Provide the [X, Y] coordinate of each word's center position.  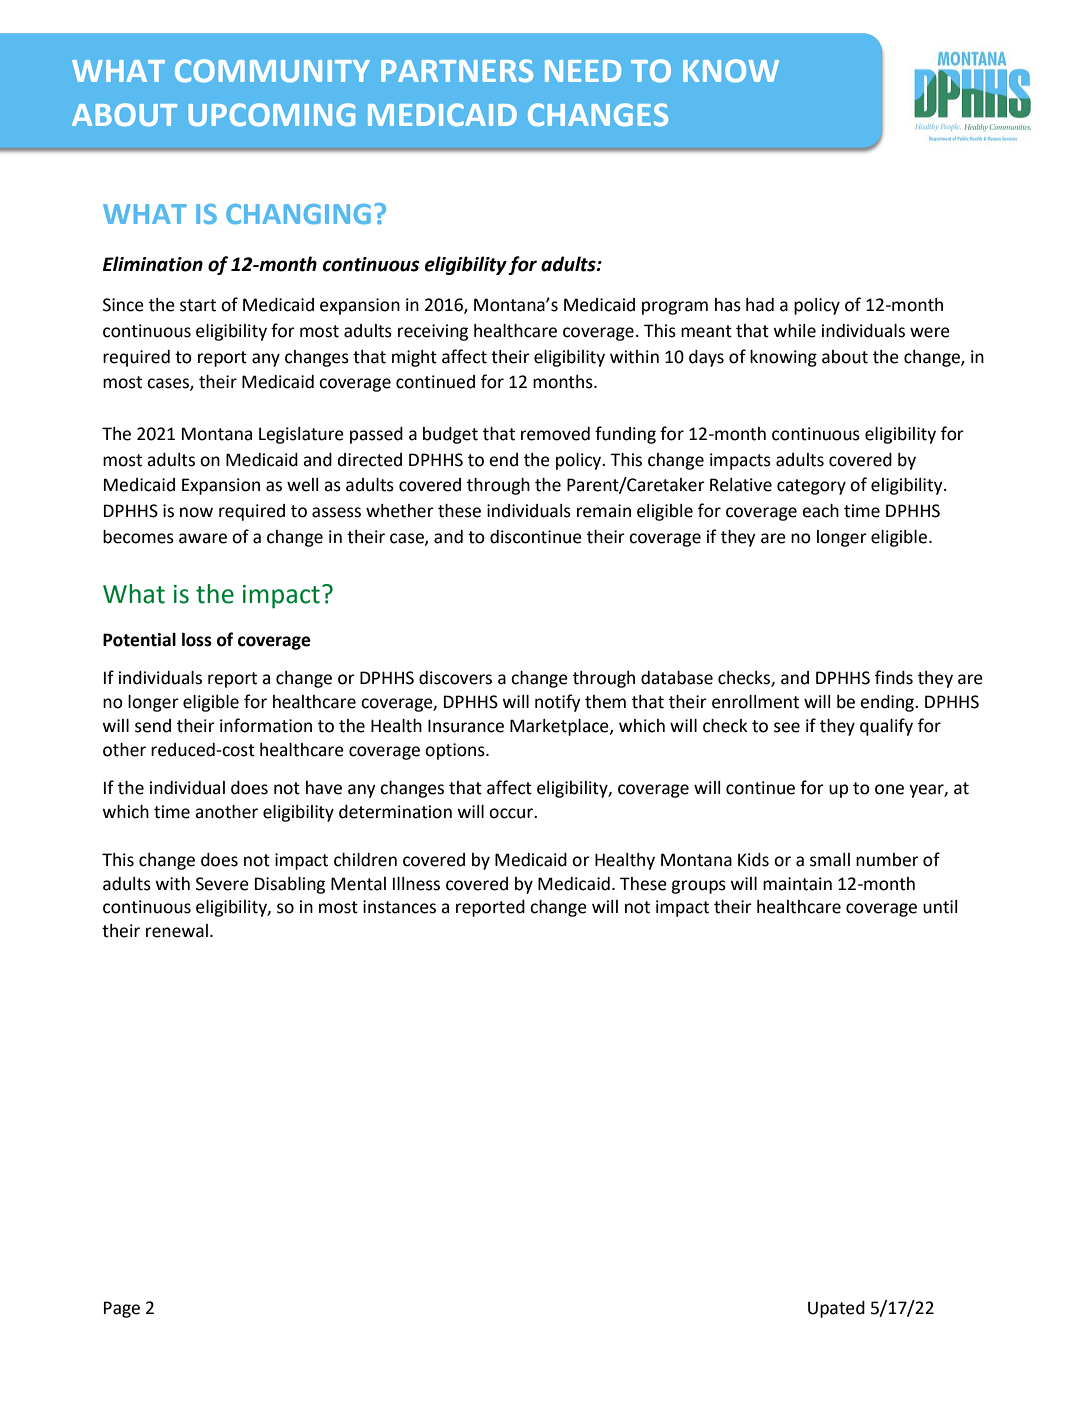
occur [512, 813]
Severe [222, 884]
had [760, 305]
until [940, 907]
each [820, 511]
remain [604, 511]
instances [399, 907]
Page [122, 1309]
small [830, 860]
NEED [583, 71]
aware [203, 538]
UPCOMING [272, 114]
